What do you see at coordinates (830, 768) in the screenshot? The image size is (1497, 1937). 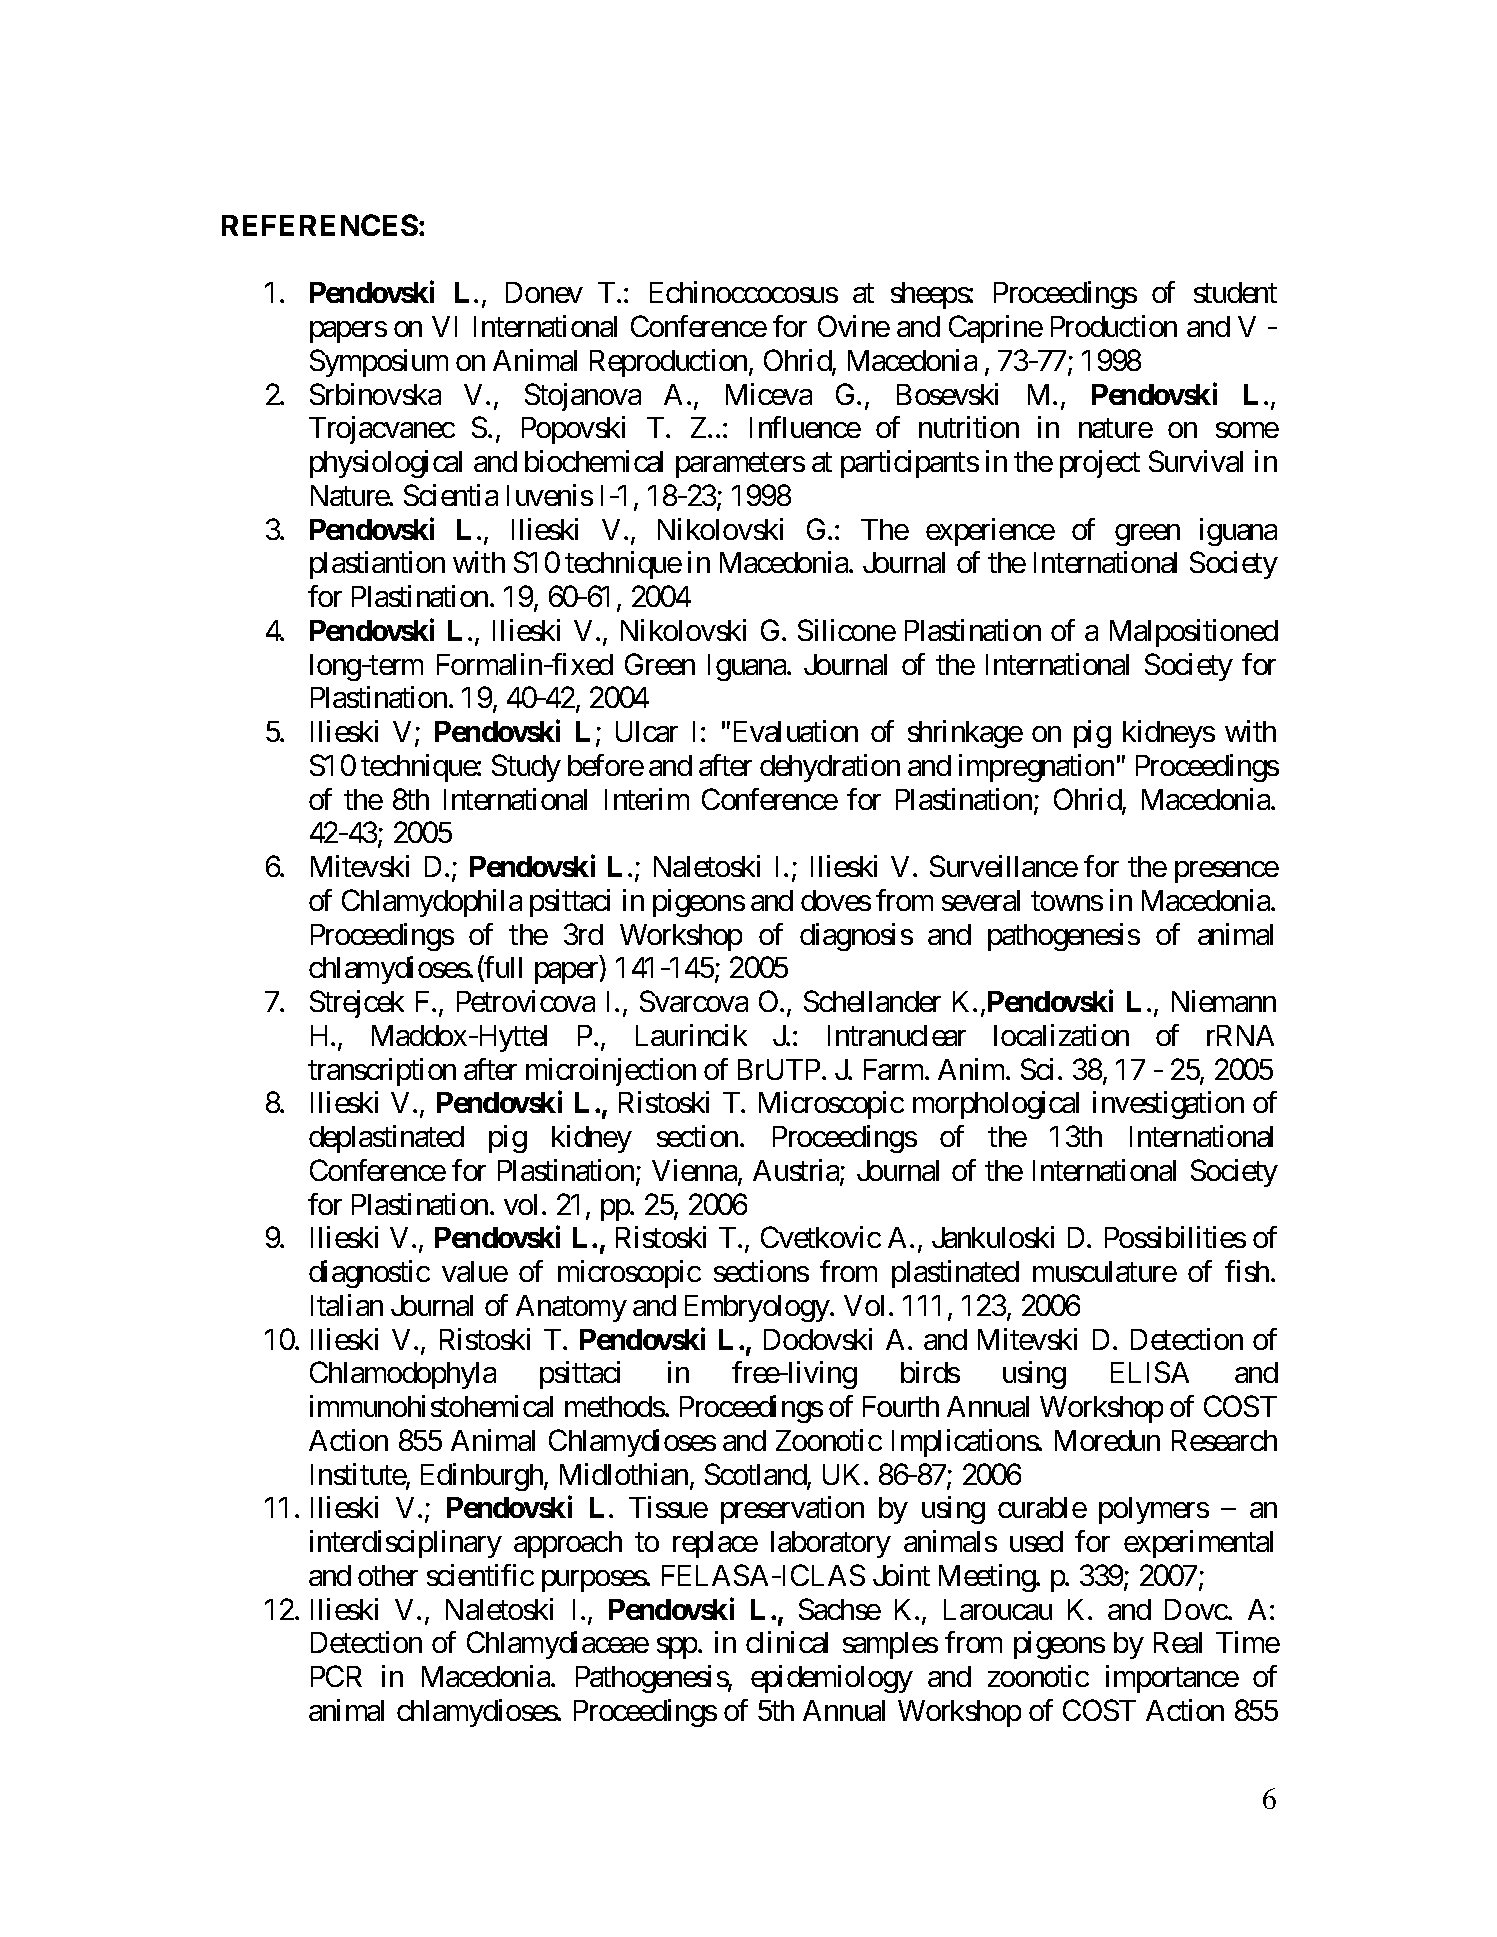 I see `dehydration` at bounding box center [830, 768].
